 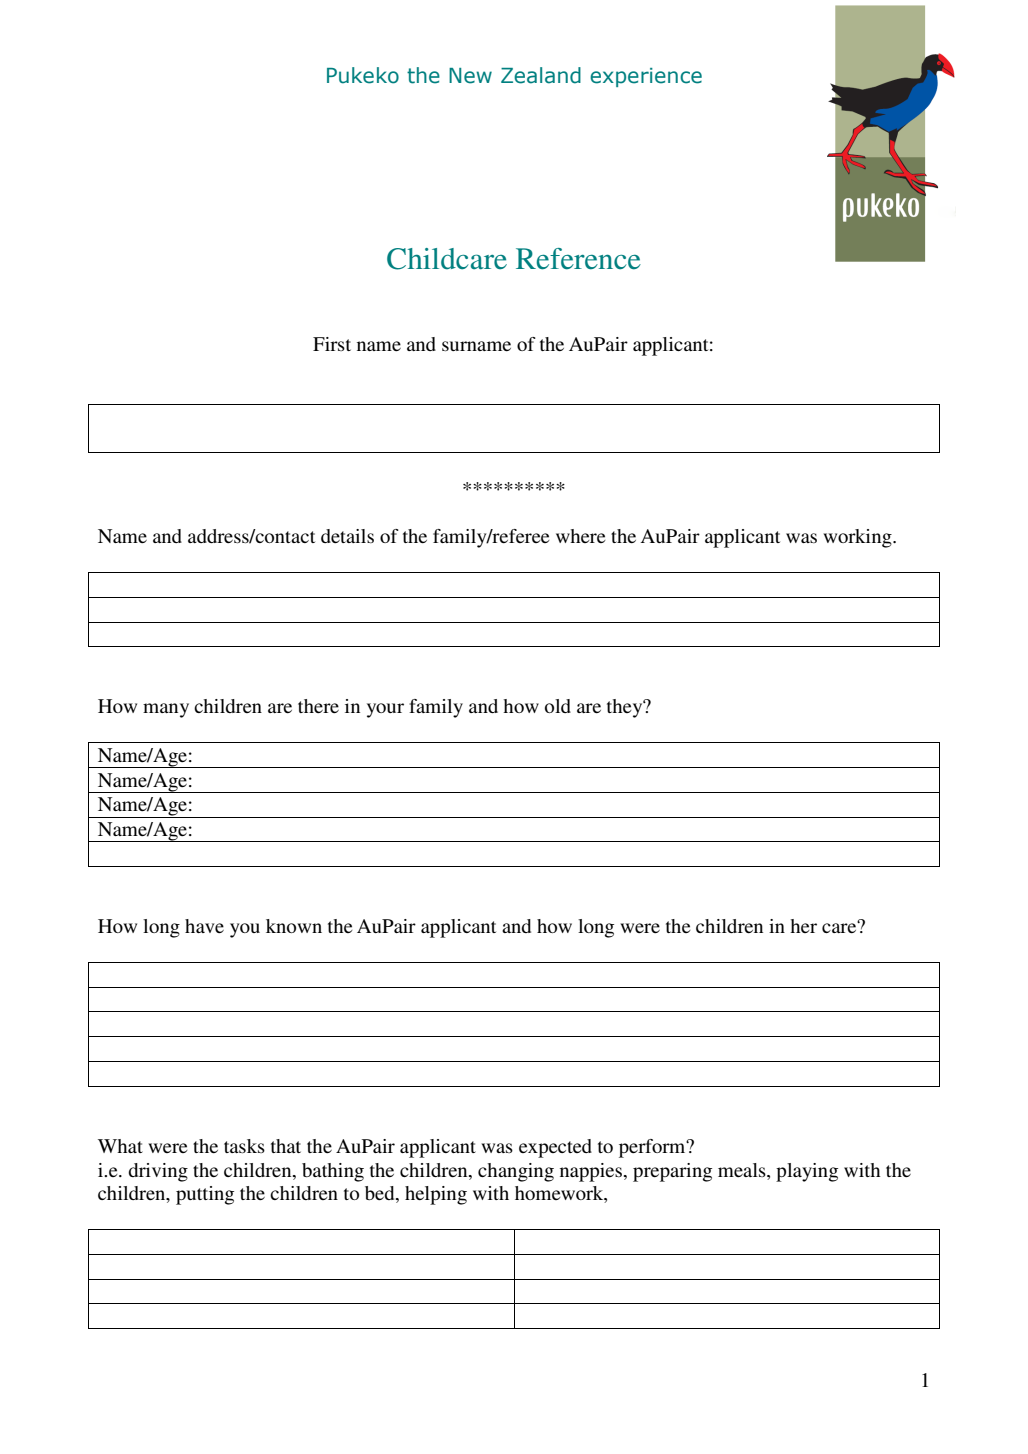 I want to click on meals, so click(x=743, y=1170).
